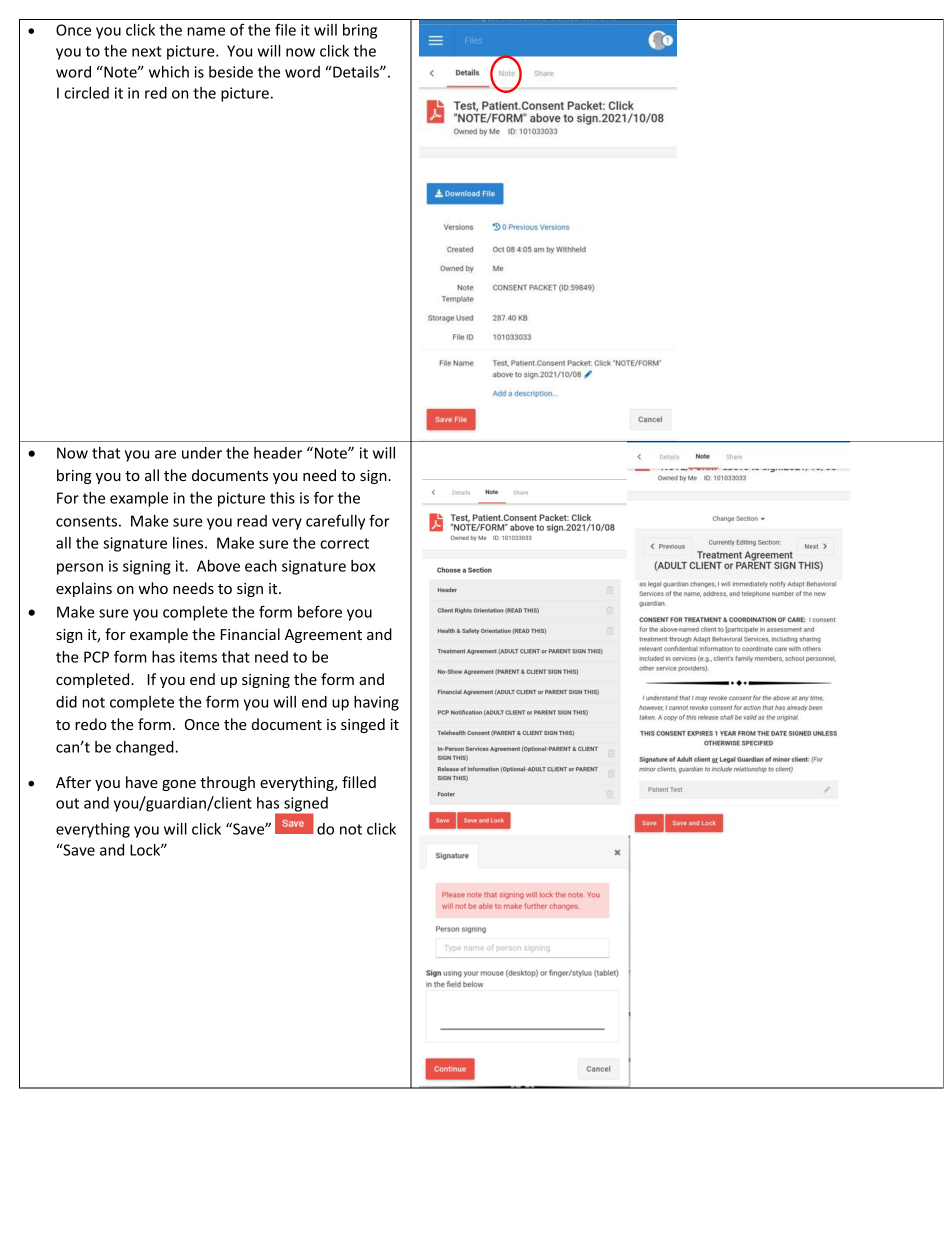 This image has height=1233, width=952. What do you see at coordinates (80, 569) in the image?
I see `person` at bounding box center [80, 569].
